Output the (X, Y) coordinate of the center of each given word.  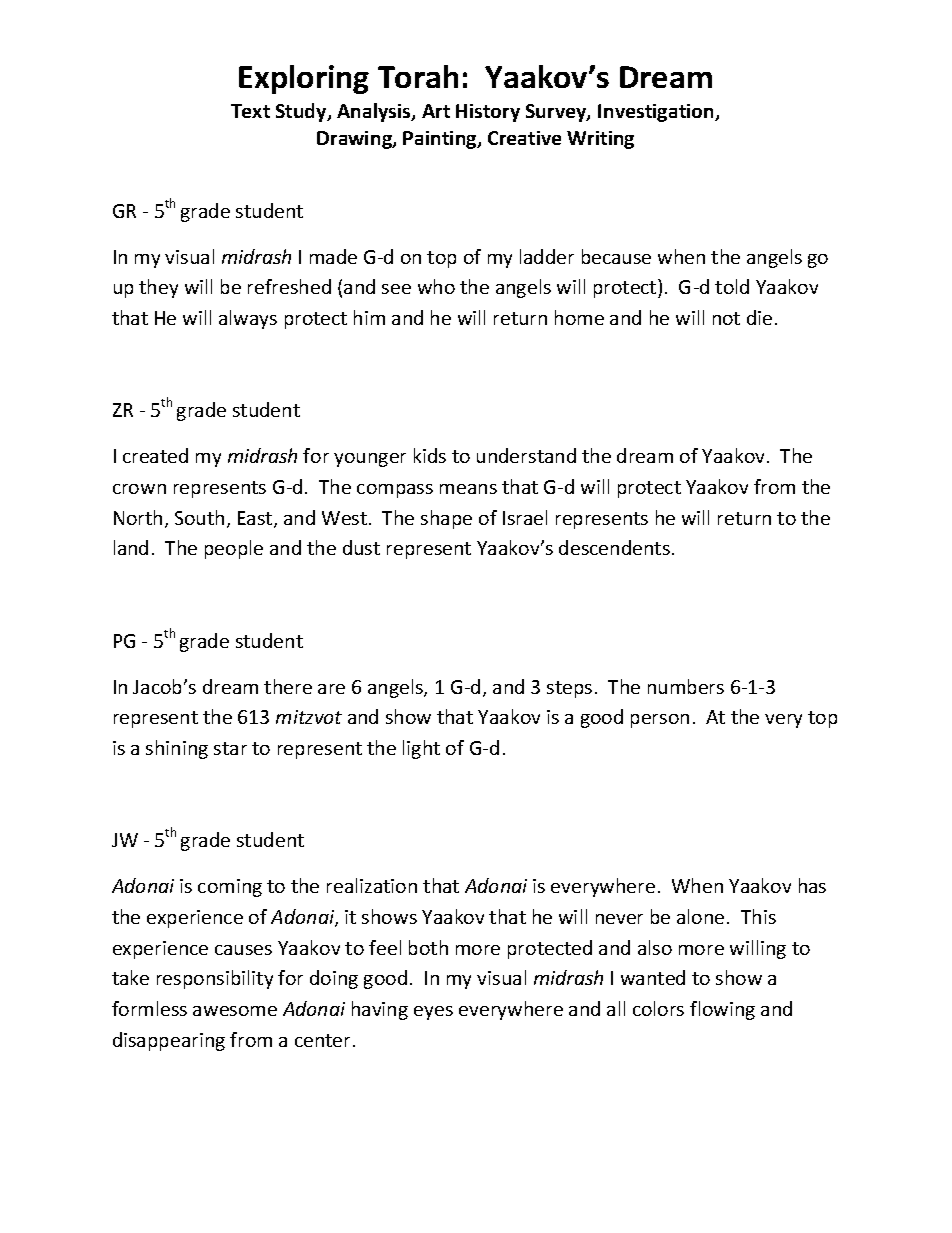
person (660, 721)
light (421, 749)
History (488, 113)
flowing (722, 1010)
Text (250, 111)
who (436, 286)
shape (446, 519)
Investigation (657, 113)
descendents (614, 547)
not (726, 318)
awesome (235, 1011)
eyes (433, 1013)
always (248, 319)
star (230, 748)
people (234, 549)
